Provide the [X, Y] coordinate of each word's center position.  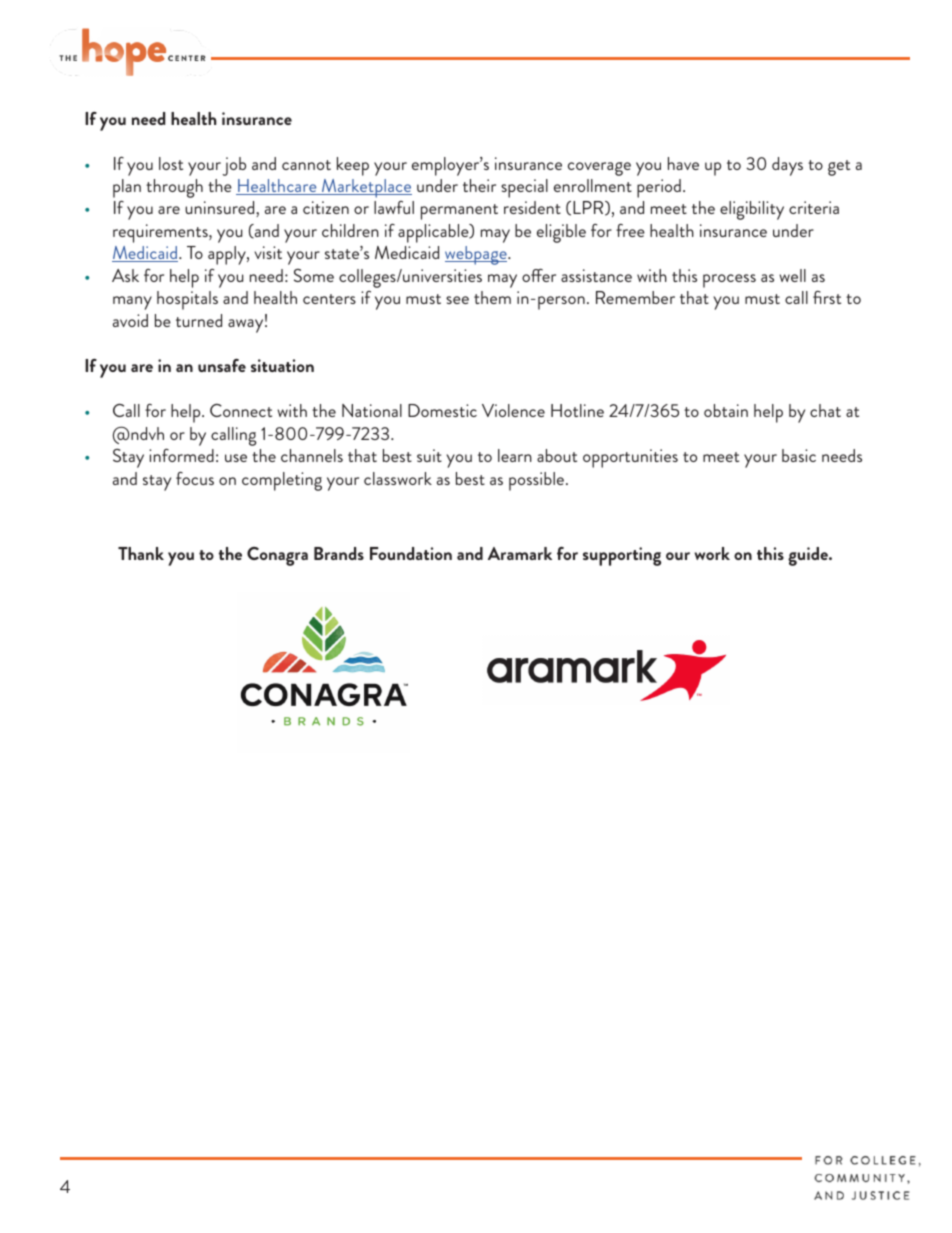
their [479, 185]
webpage [477, 255]
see [457, 300]
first [827, 297]
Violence [513, 410]
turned [199, 320]
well [792, 275]
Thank [141, 553]
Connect [241, 410]
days [787, 166]
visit [268, 252]
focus [195, 478]
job [234, 166]
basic [799, 455]
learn [515, 455]
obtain [726, 410]
